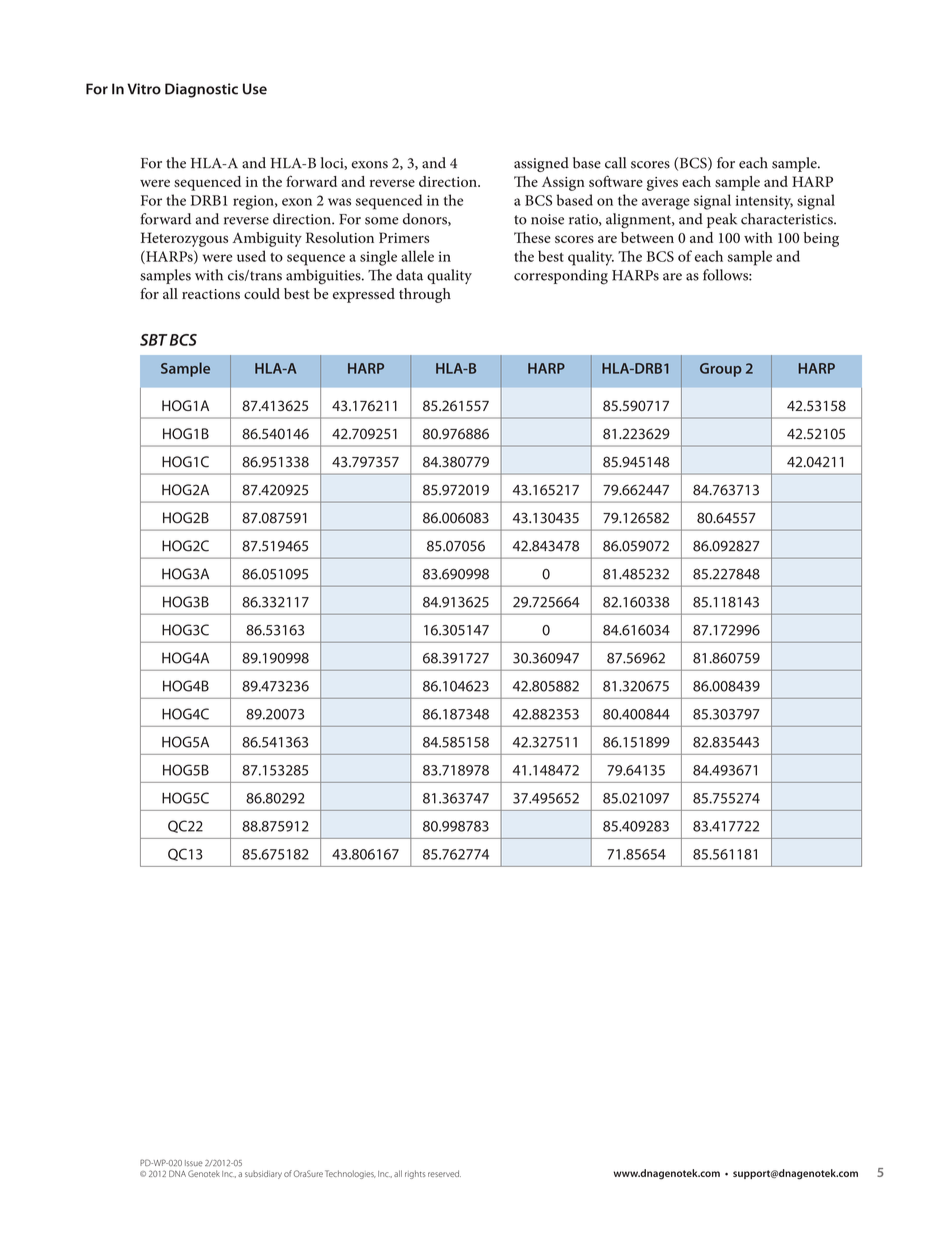  I want to click on Group, so click(721, 370).
